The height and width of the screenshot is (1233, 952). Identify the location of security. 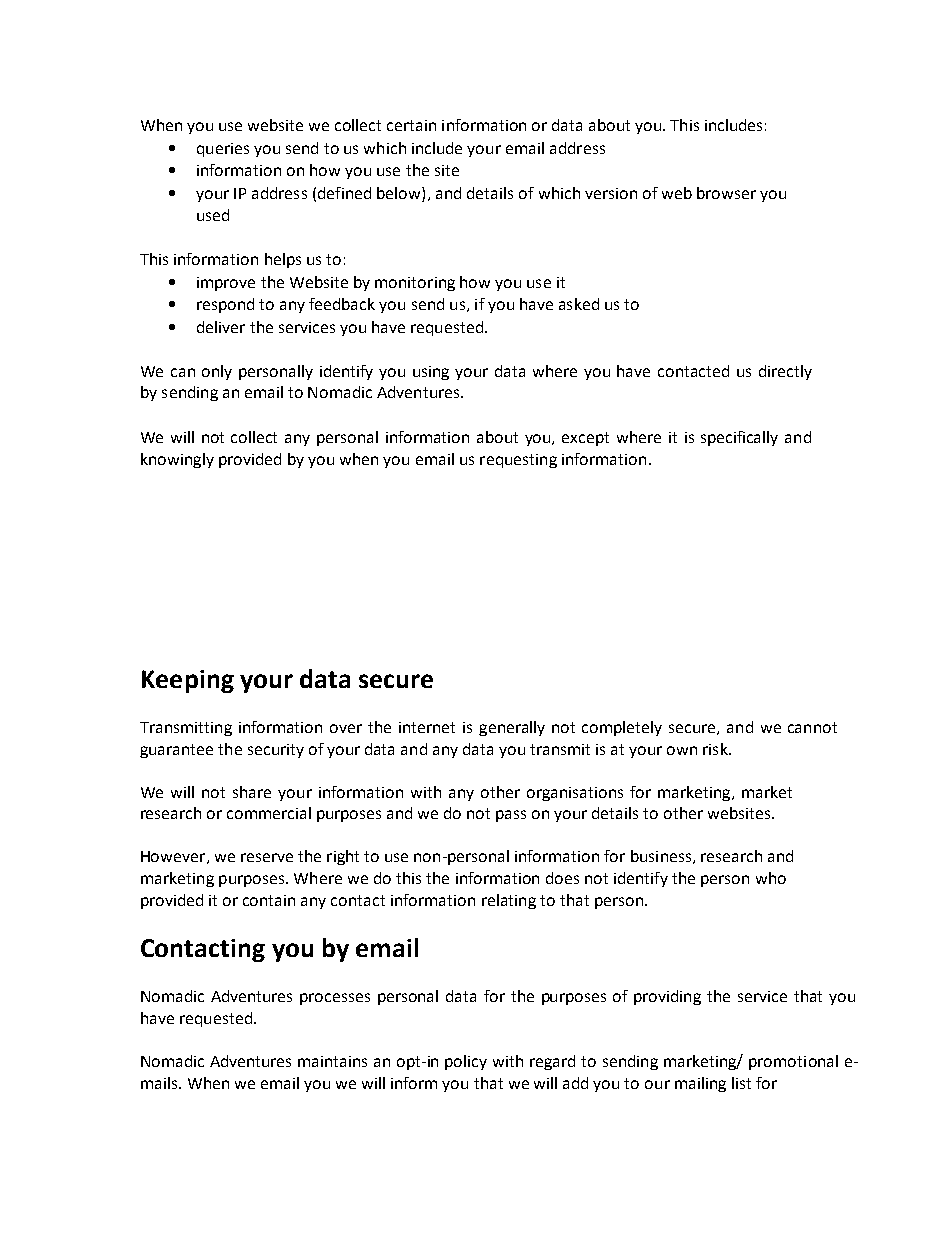
(276, 751).
